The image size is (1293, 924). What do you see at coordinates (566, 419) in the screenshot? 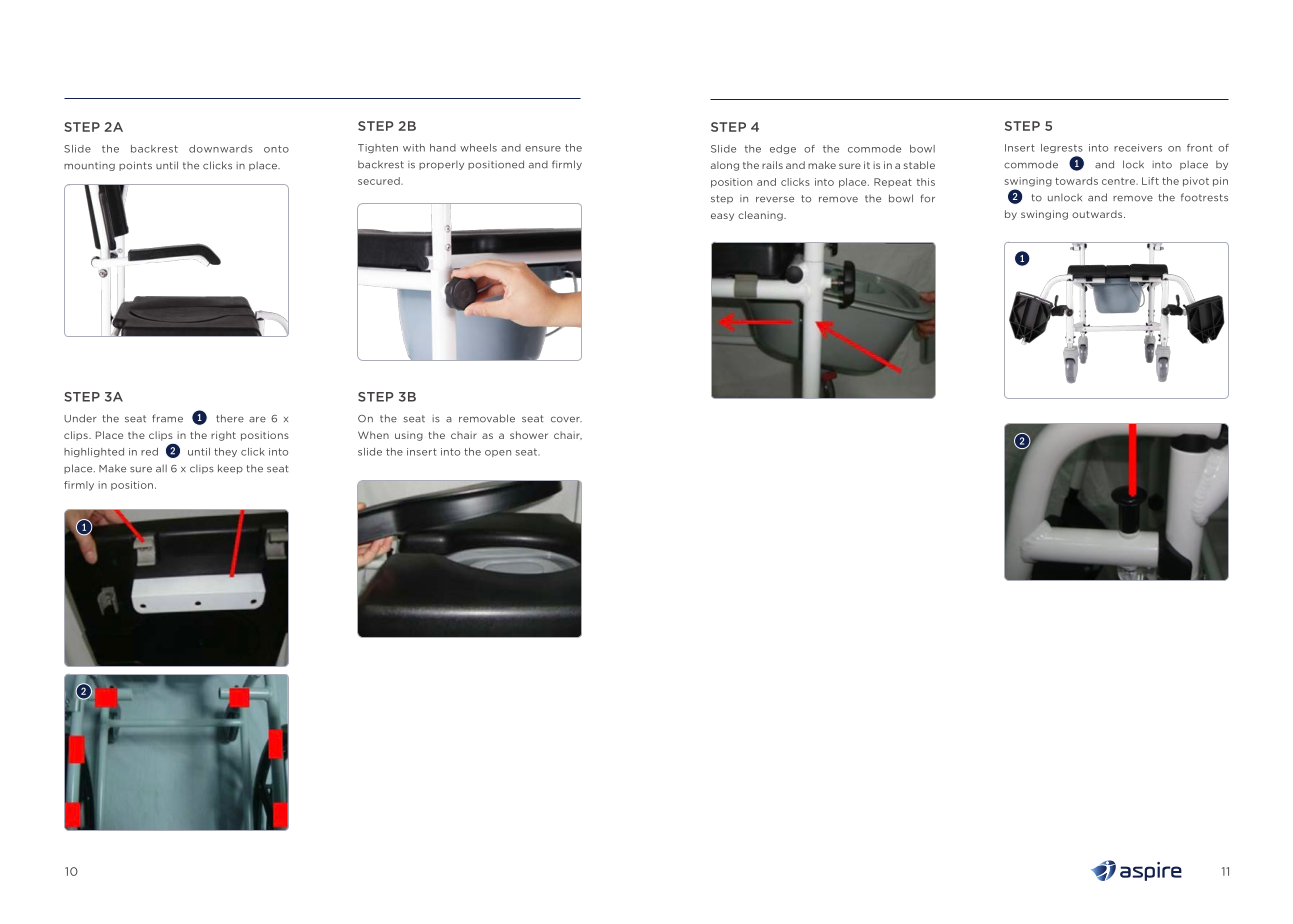
I see `cover` at bounding box center [566, 419].
